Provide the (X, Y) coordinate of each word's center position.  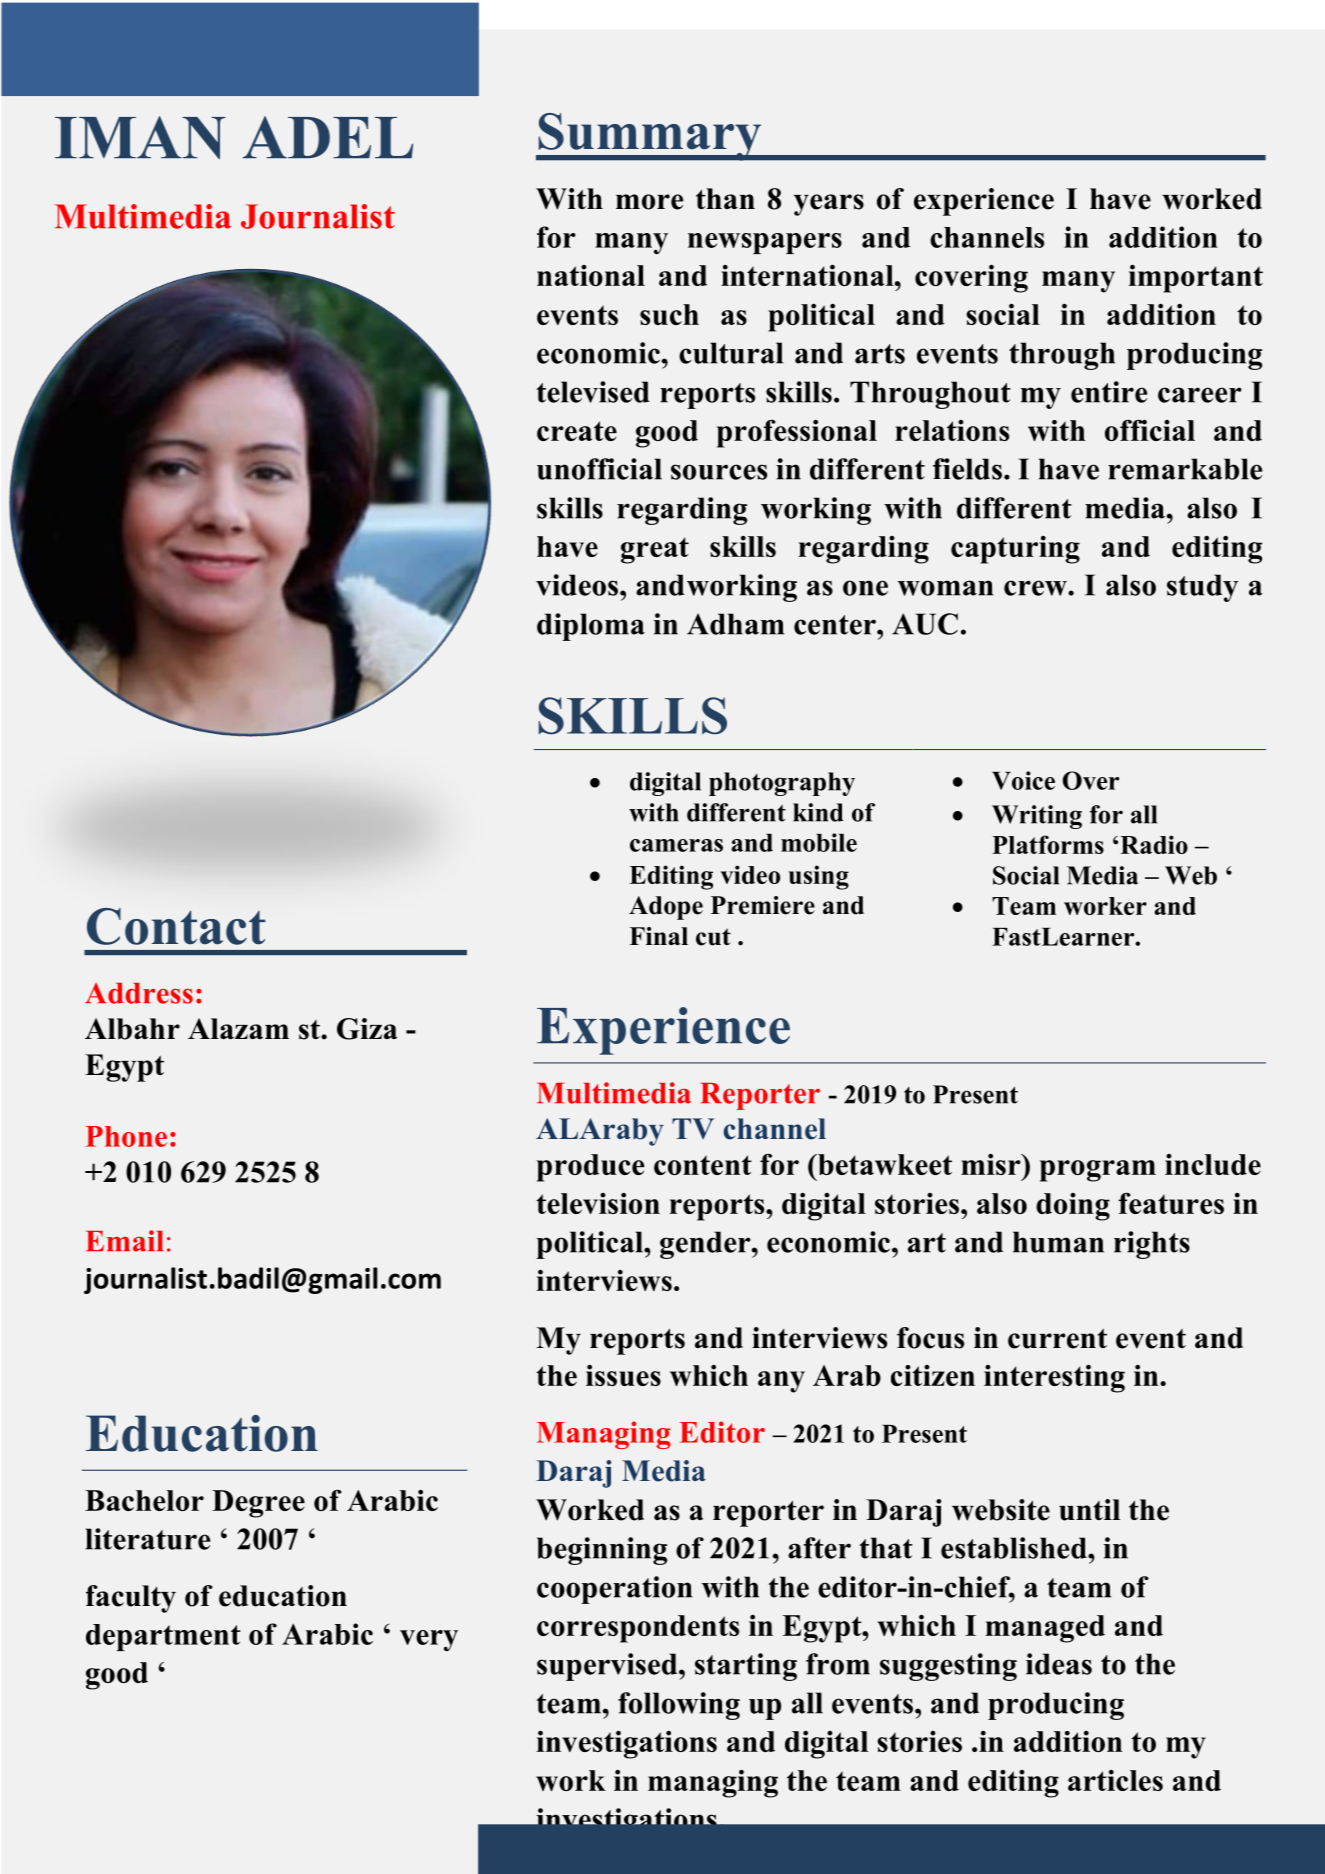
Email (125, 1241)
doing (1073, 1207)
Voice (1023, 780)
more (649, 202)
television (598, 1203)
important (1195, 279)
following (679, 1706)
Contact (176, 926)
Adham (735, 624)
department (163, 1637)
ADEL (328, 137)
